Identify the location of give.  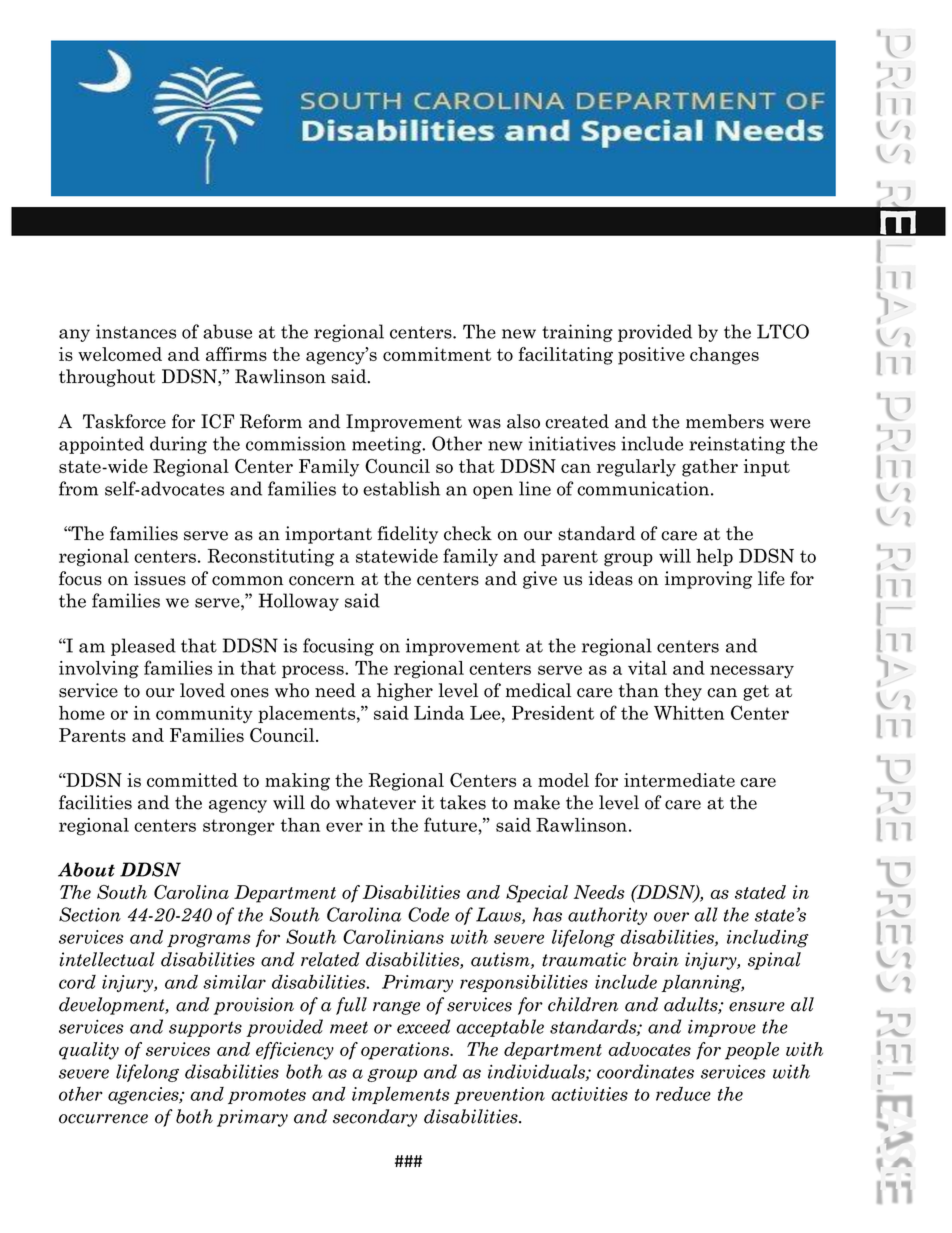
(540, 580).
